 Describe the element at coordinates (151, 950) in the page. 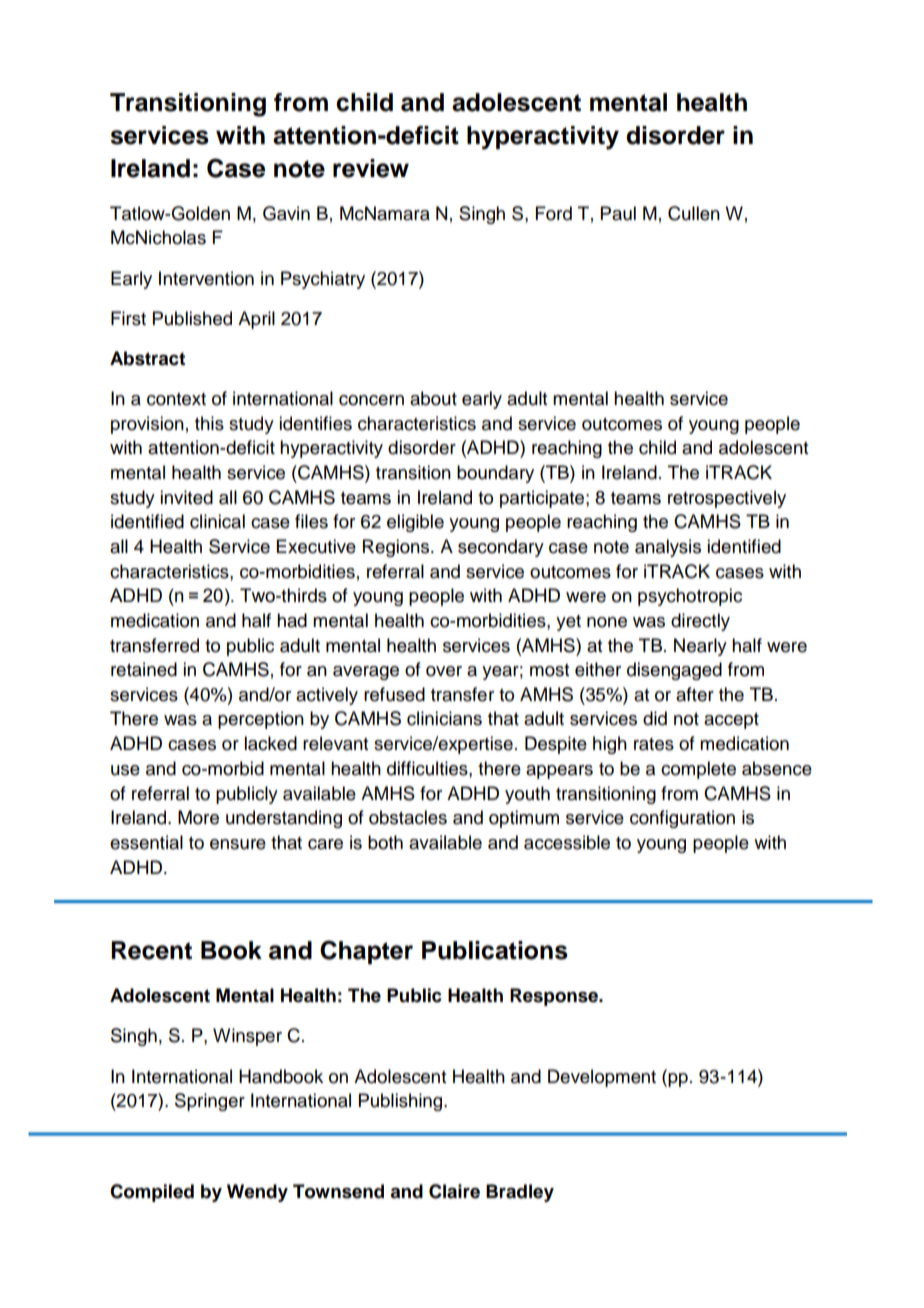

I see `Recent` at that location.
